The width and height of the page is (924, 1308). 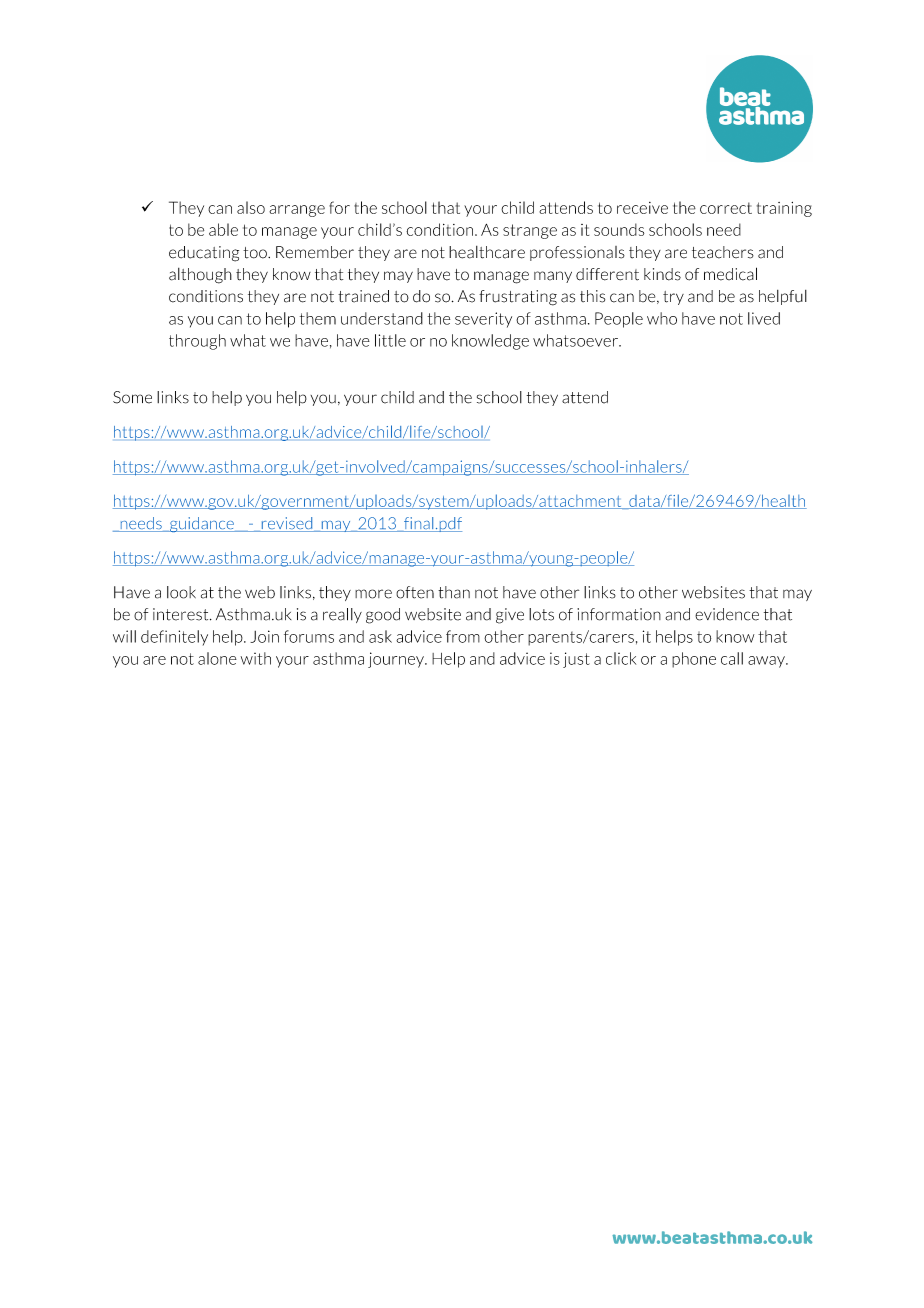 What do you see at coordinates (694, 660) in the page?
I see `phone` at bounding box center [694, 660].
